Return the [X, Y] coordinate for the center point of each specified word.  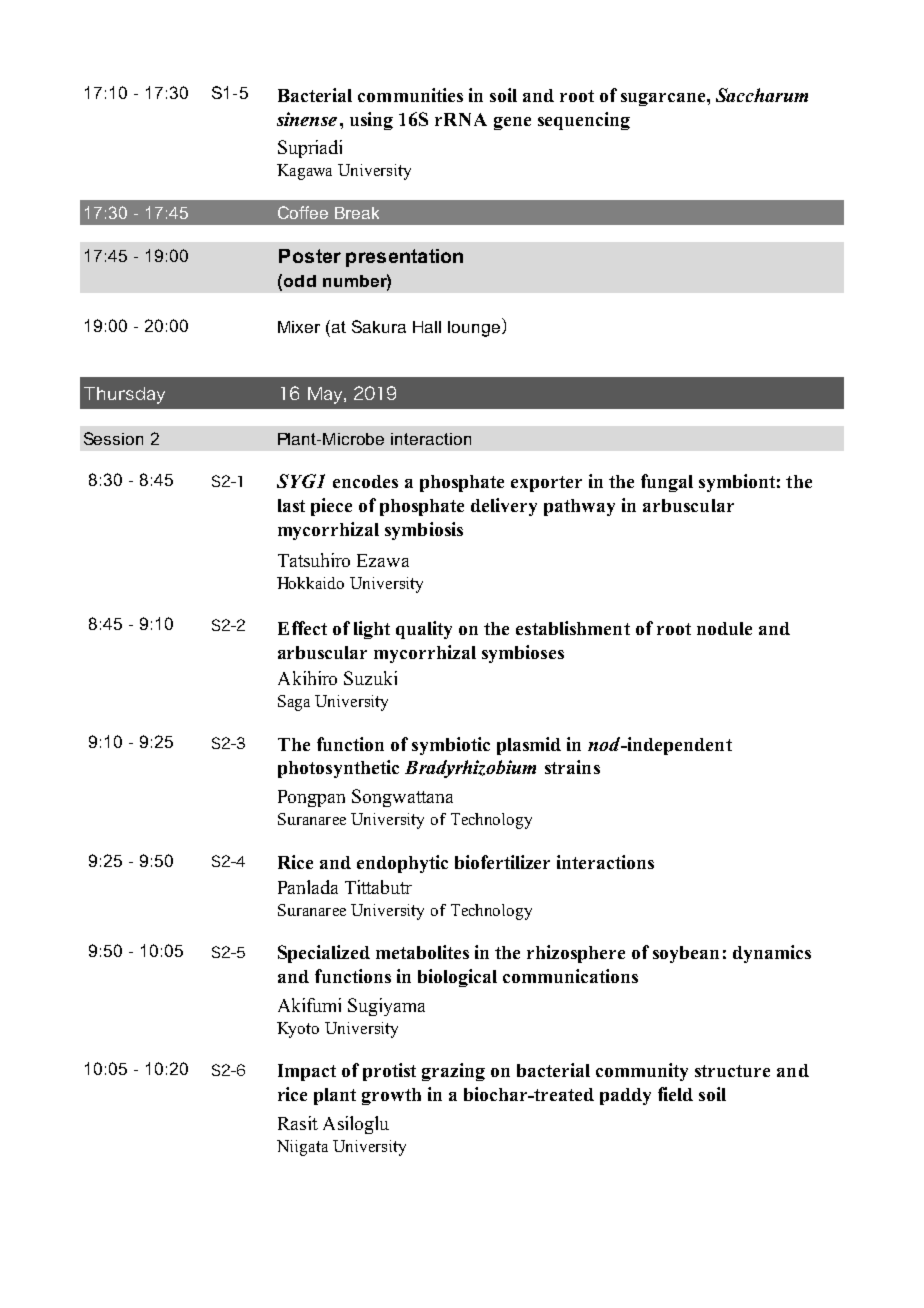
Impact [307, 1072]
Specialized [324, 954]
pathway [579, 507]
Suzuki [370, 678]
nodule [724, 628]
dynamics [772, 954]
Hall [427, 327]
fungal [667, 483]
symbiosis [424, 531]
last [291, 505]
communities [410, 95]
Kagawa [304, 172]
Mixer [299, 327]
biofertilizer [502, 862]
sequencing [584, 121]
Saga [294, 703]
